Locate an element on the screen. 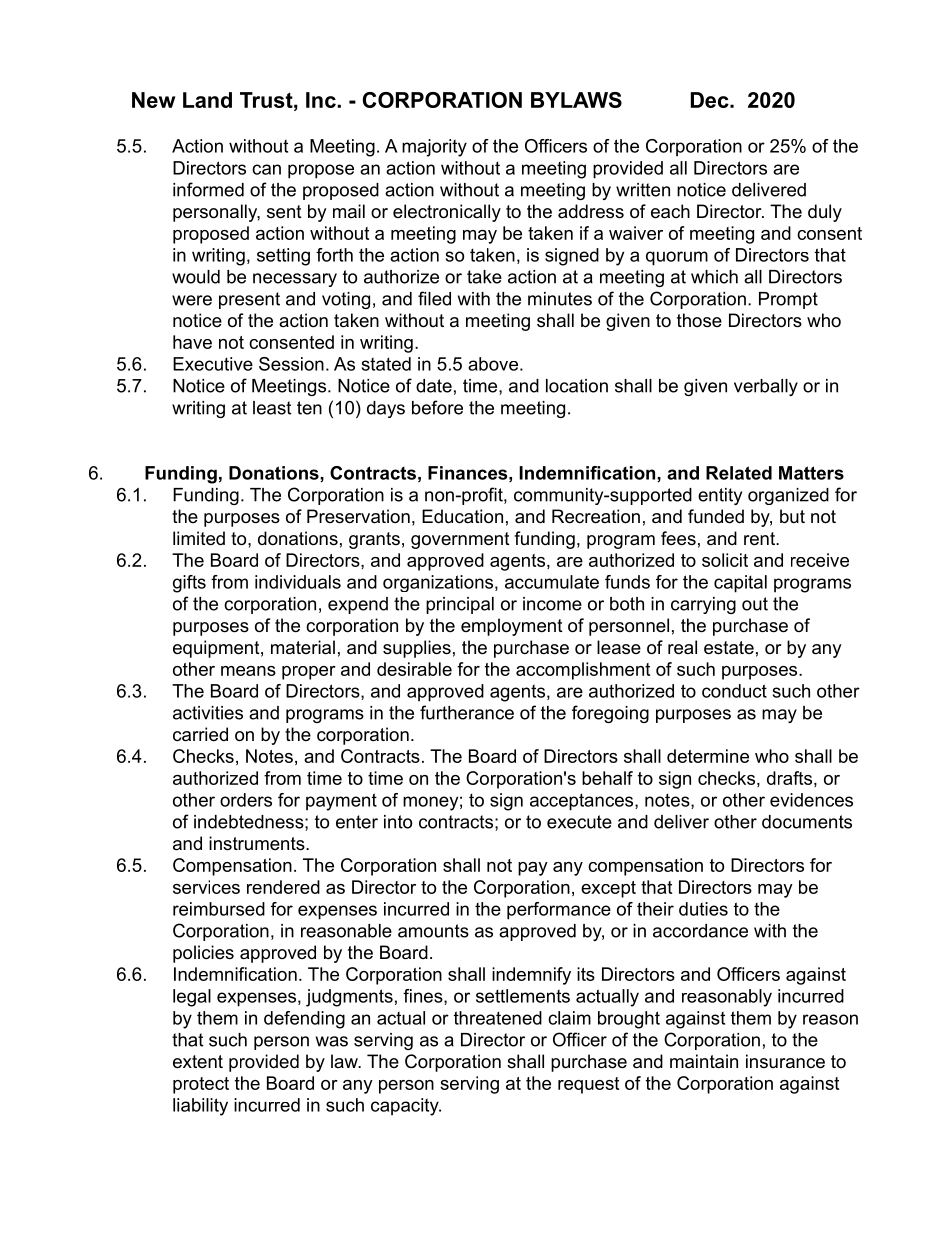 The height and width of the screenshot is (1233, 952). Executive is located at coordinates (213, 364).
